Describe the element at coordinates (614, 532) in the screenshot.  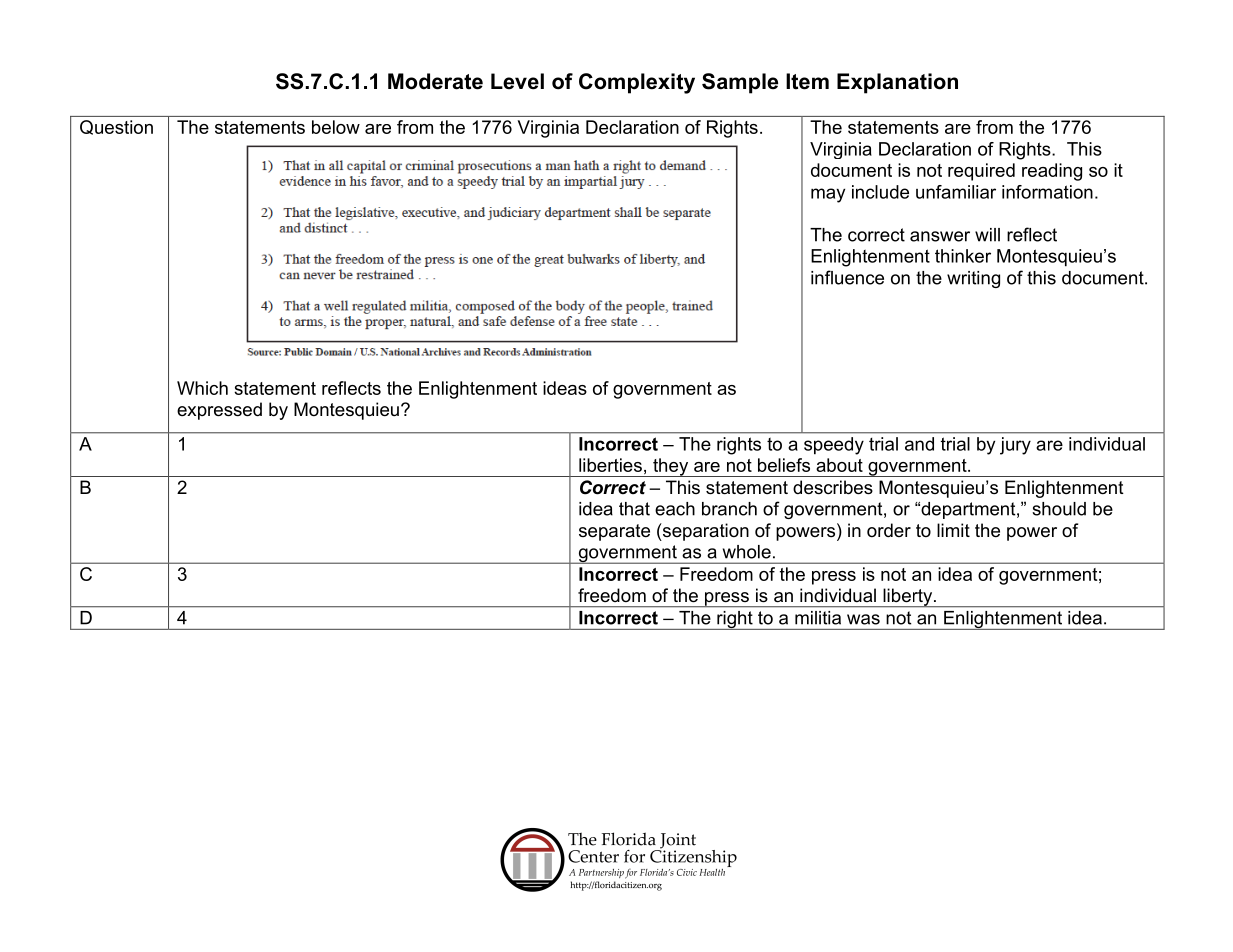
I see `separate` at that location.
